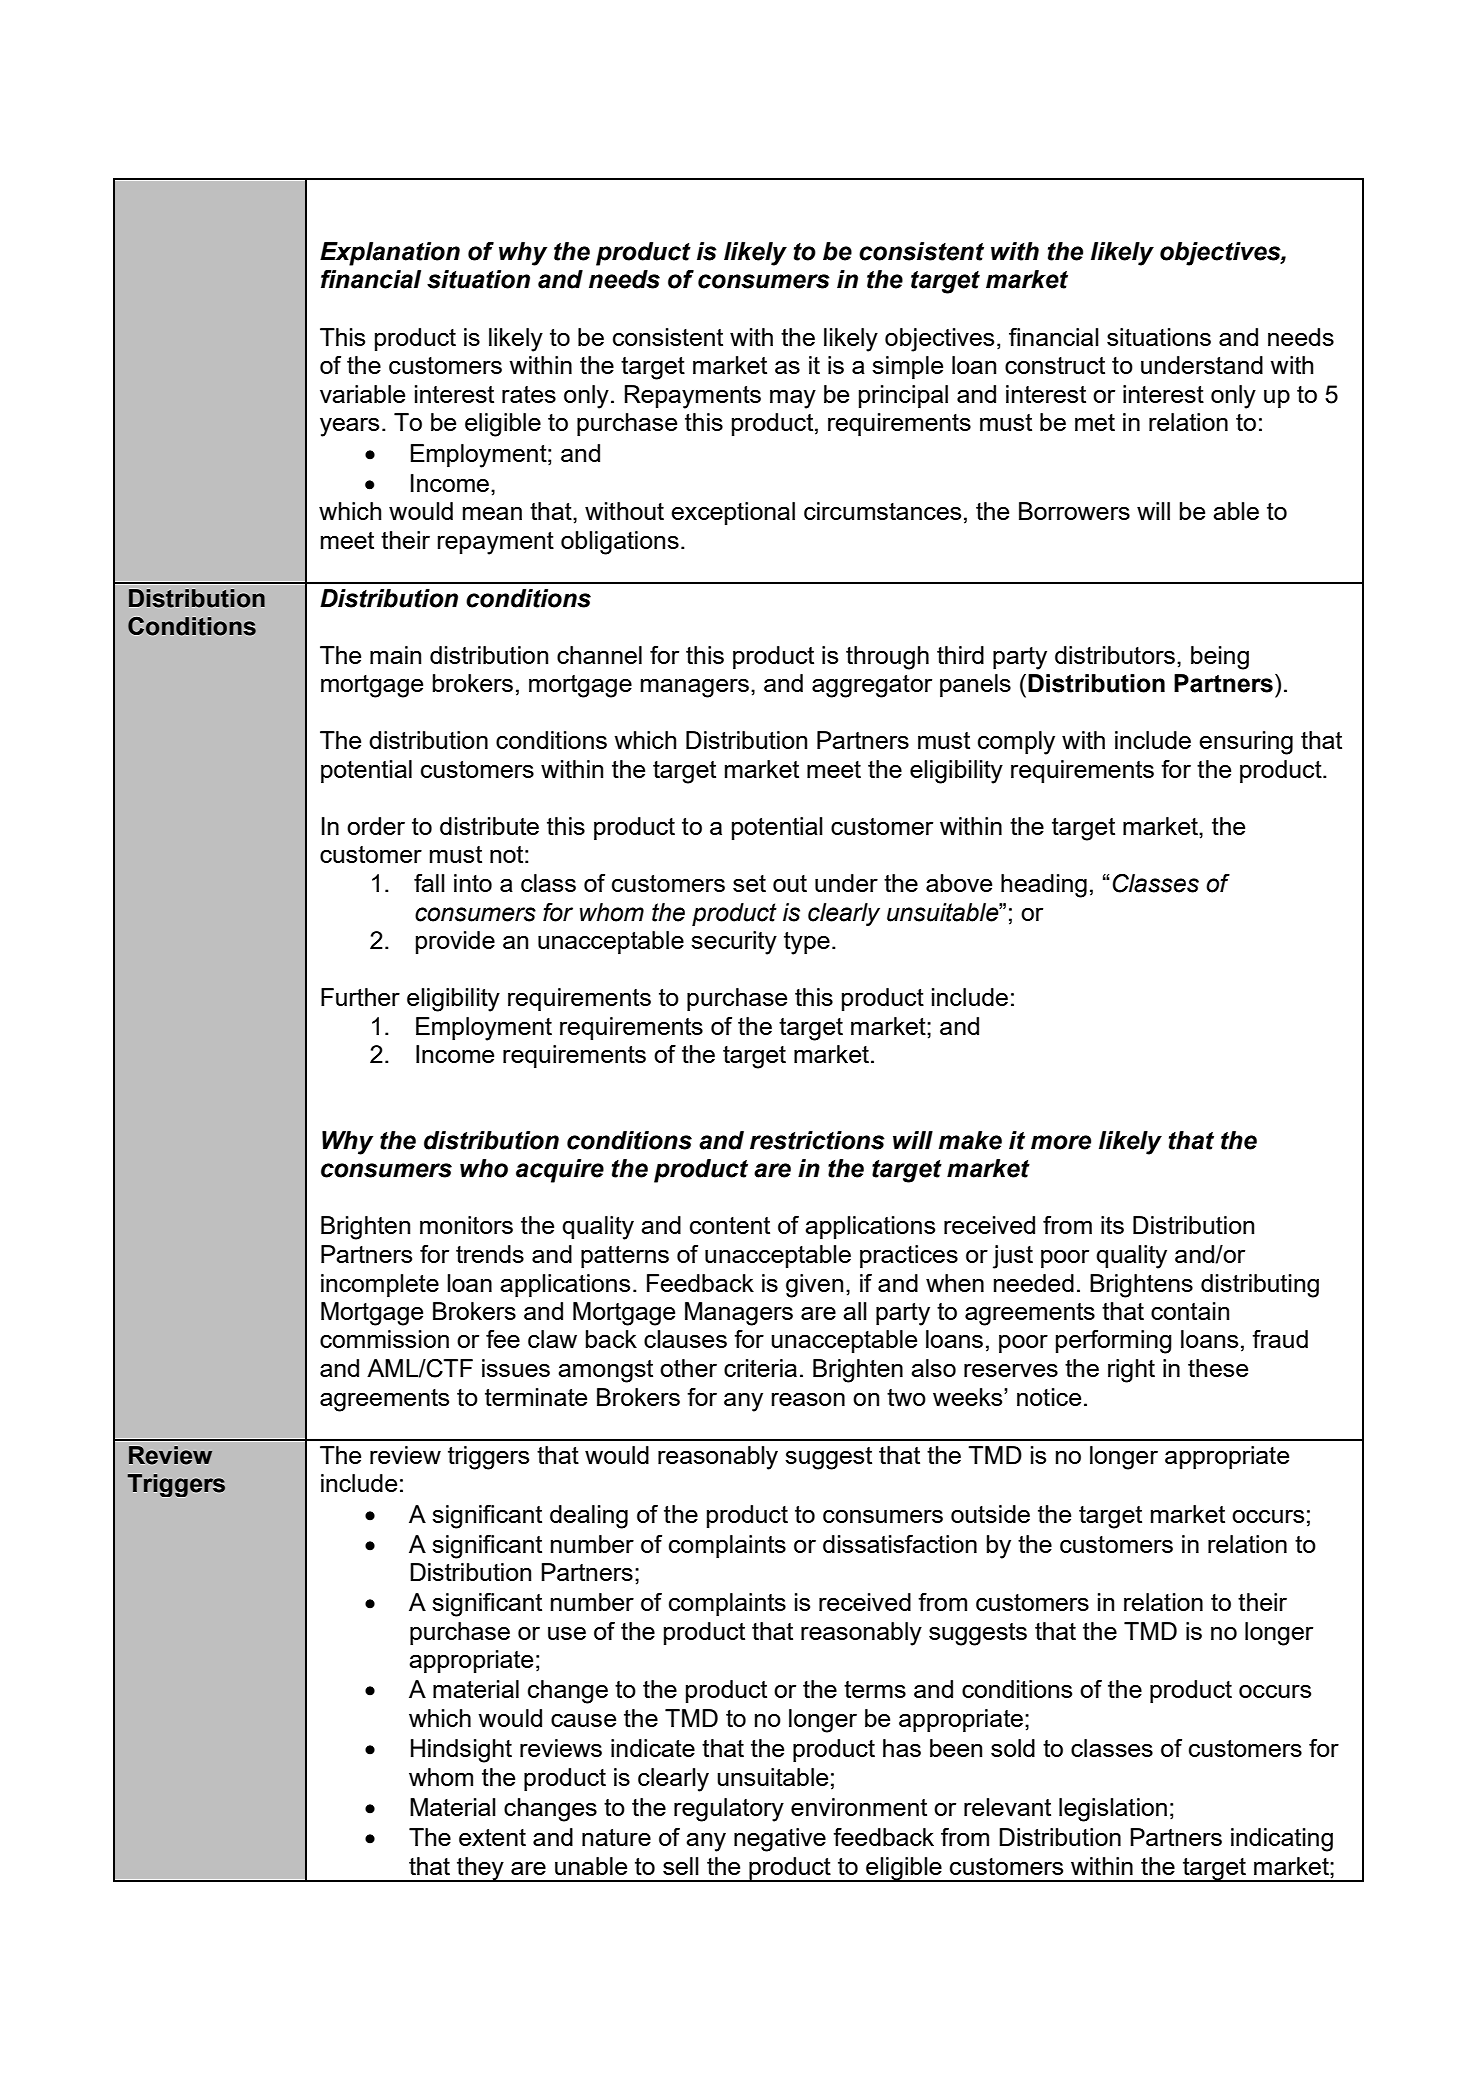 The width and height of the screenshot is (1477, 2088). What do you see at coordinates (793, 399) in the screenshot?
I see `may` at bounding box center [793, 399].
